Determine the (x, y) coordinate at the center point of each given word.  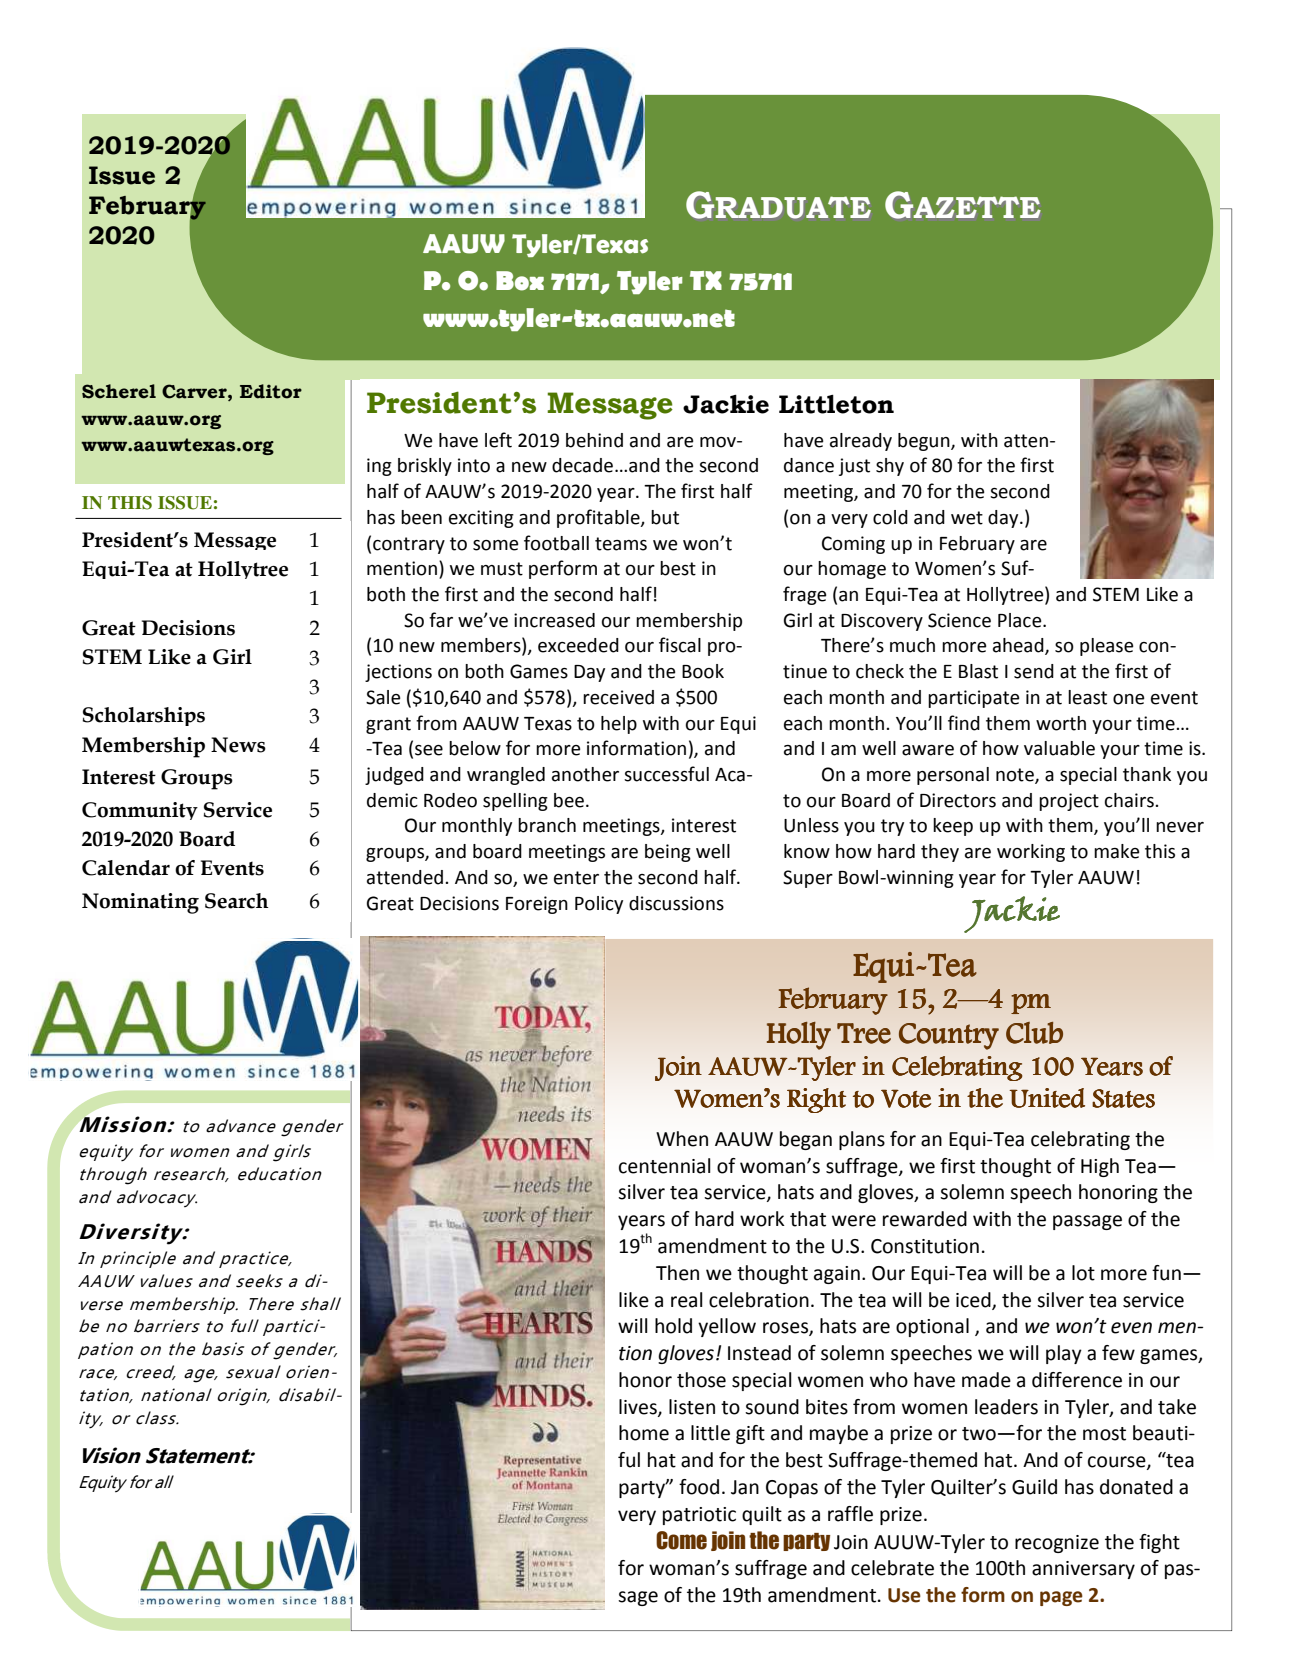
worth (1061, 723)
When (682, 1139)
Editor (271, 391)
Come (681, 1540)
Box (520, 281)
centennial (665, 1166)
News (238, 745)
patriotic (699, 1516)
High (1100, 1167)
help (619, 725)
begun (925, 442)
